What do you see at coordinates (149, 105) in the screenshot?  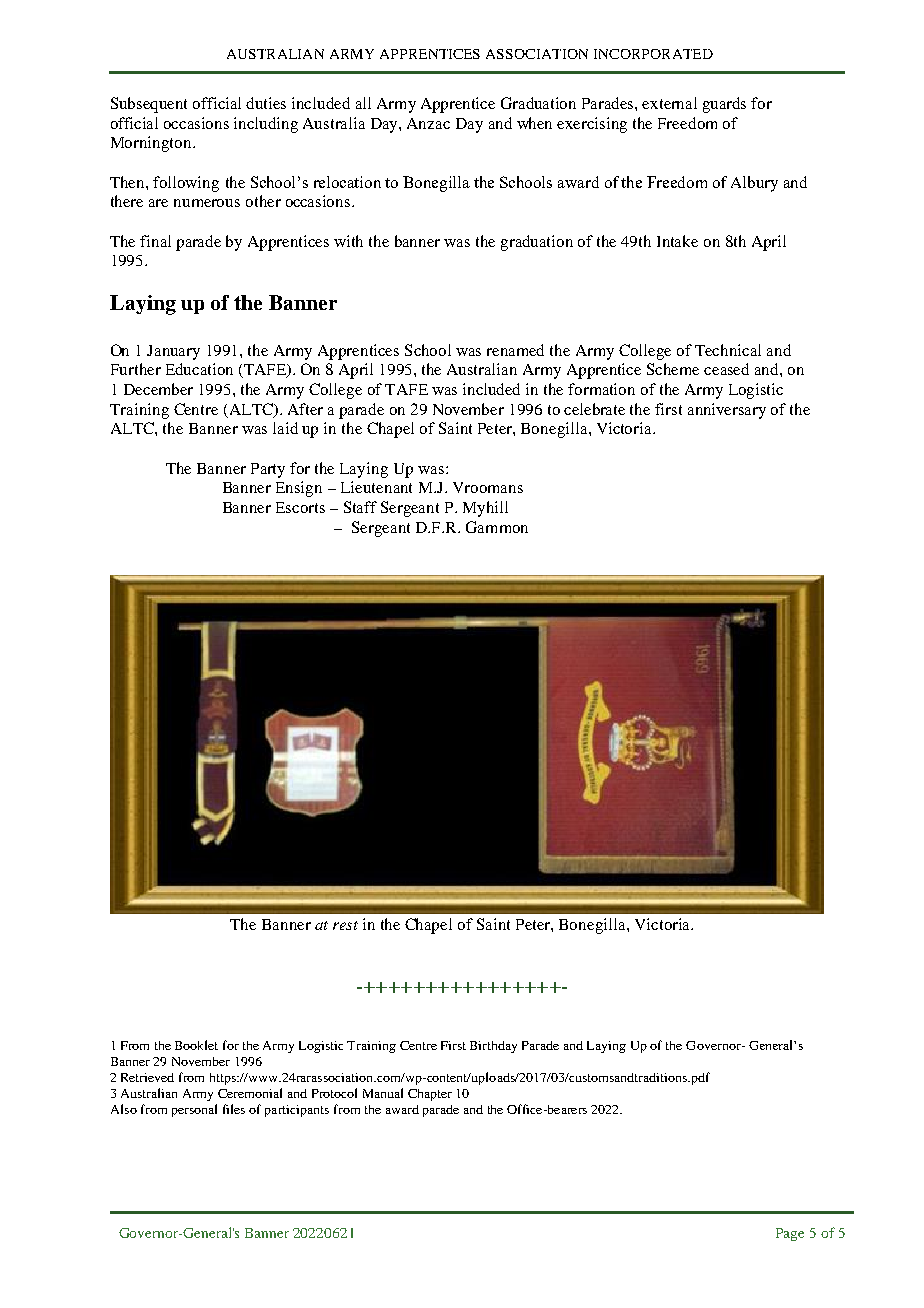 I see `Subsequent` at bounding box center [149, 105].
